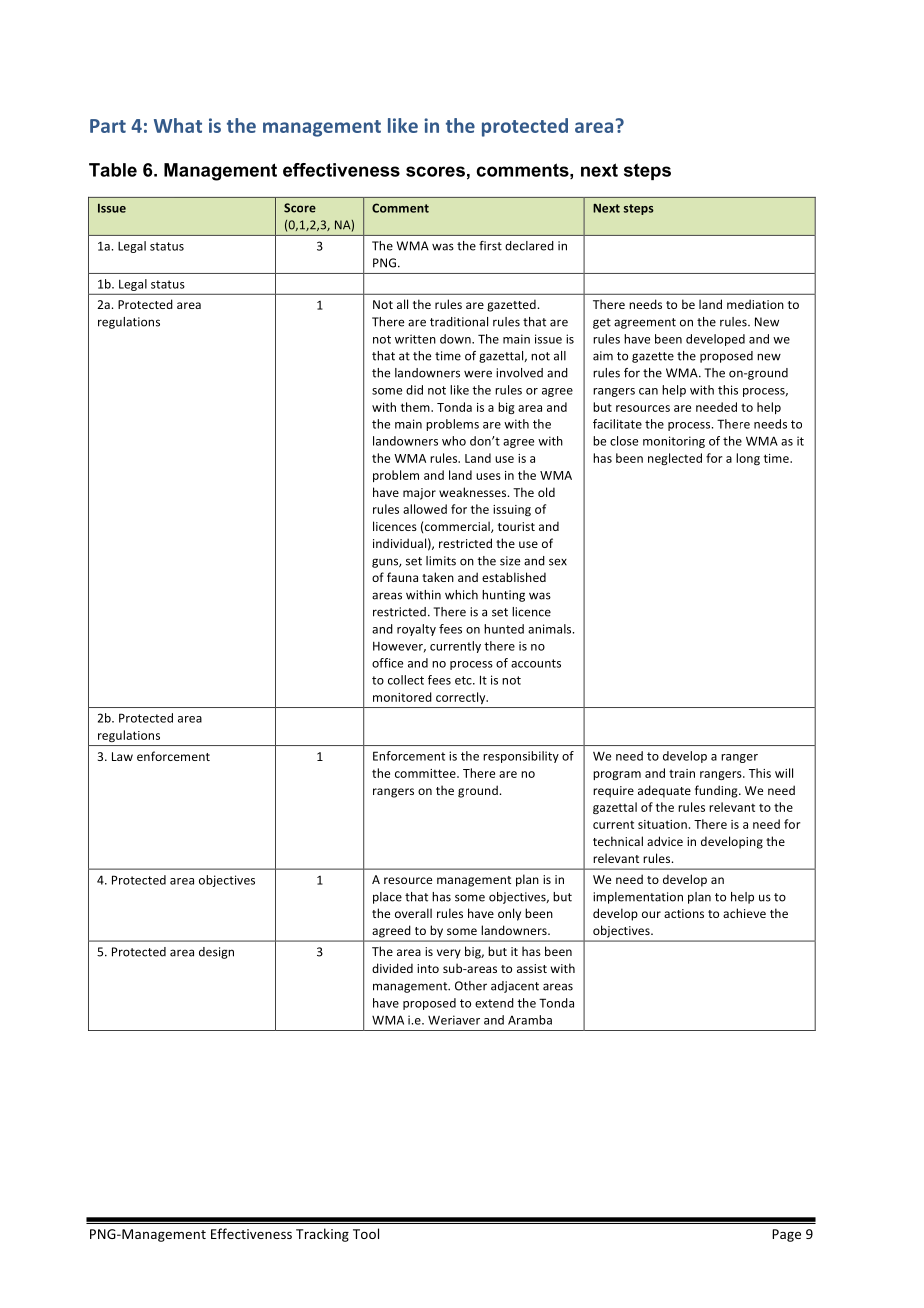  Describe the element at coordinates (413, 913) in the image. I see `overall` at that location.
